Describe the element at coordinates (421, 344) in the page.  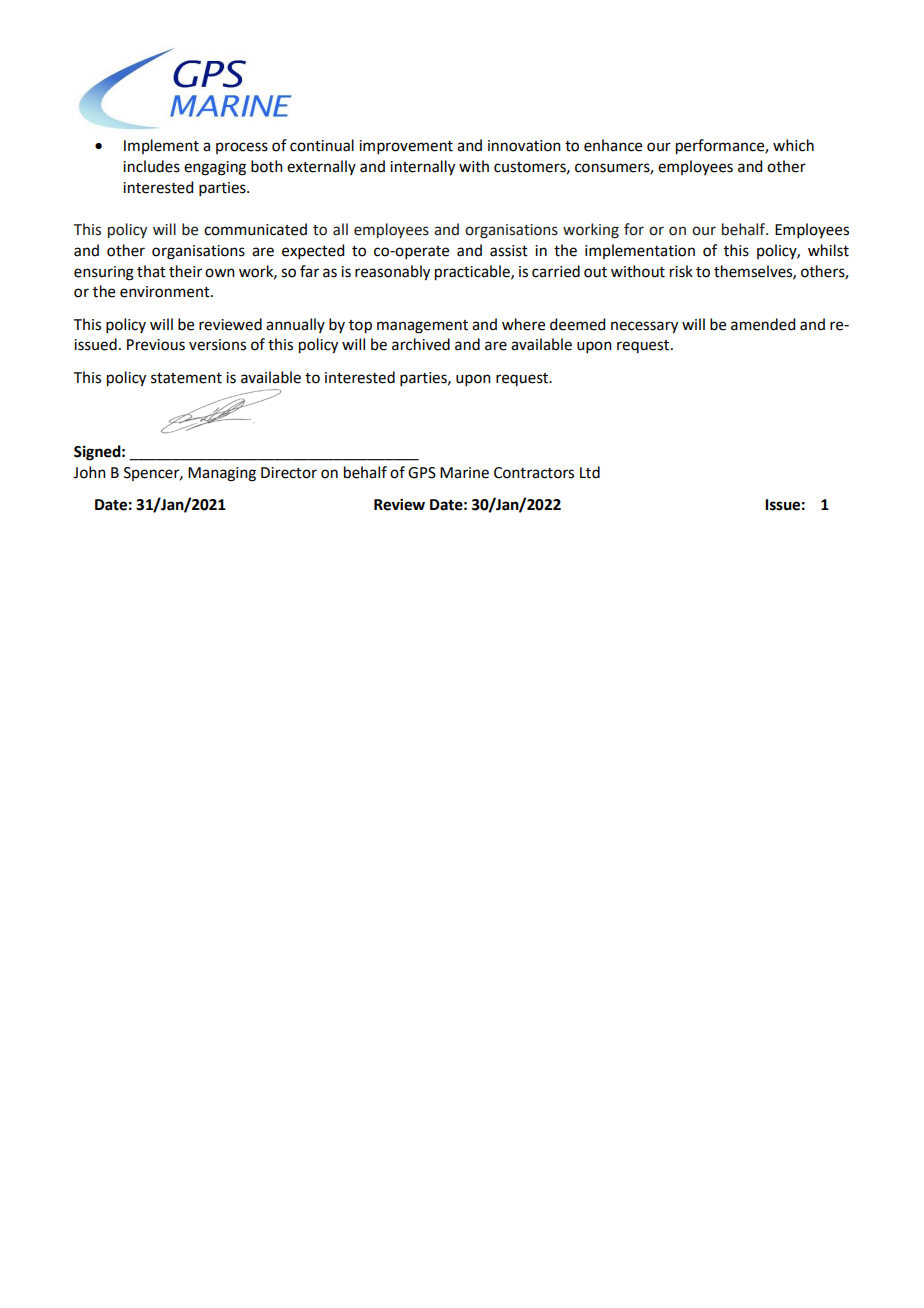
I see `archived` at that location.
